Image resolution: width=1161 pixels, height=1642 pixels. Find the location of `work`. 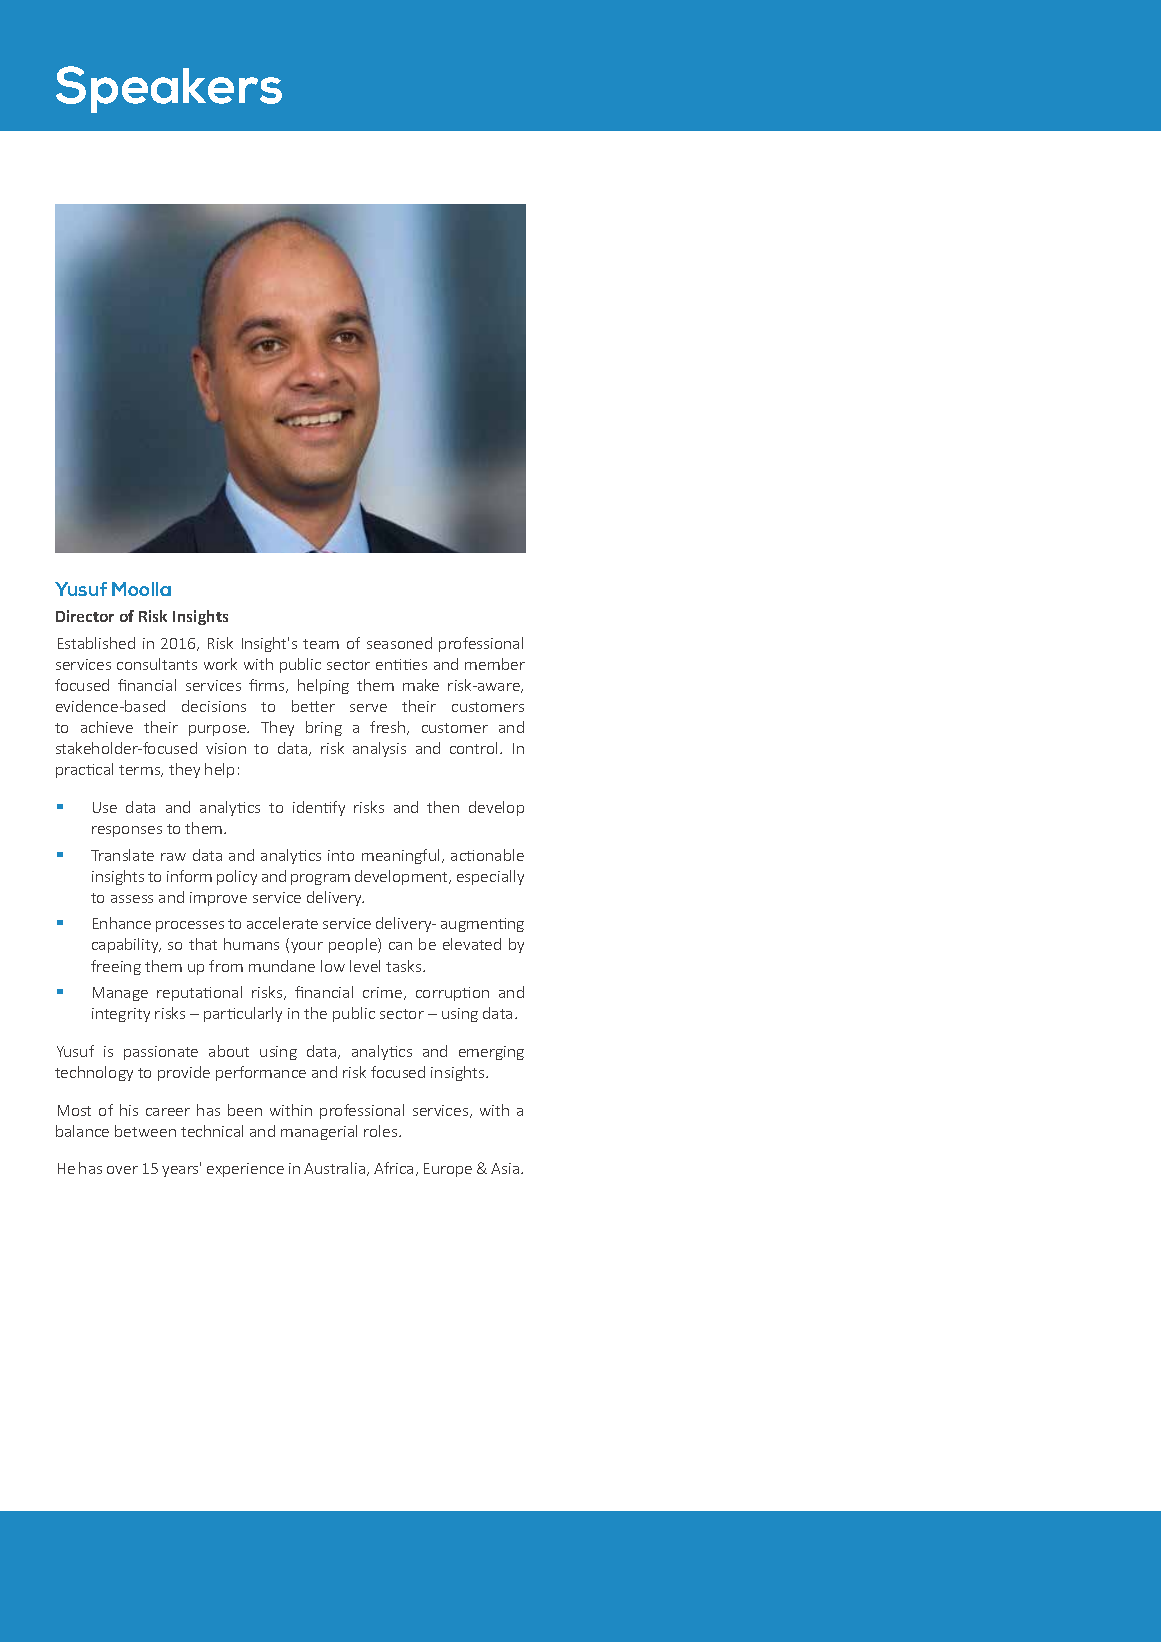

work is located at coordinates (220, 664).
